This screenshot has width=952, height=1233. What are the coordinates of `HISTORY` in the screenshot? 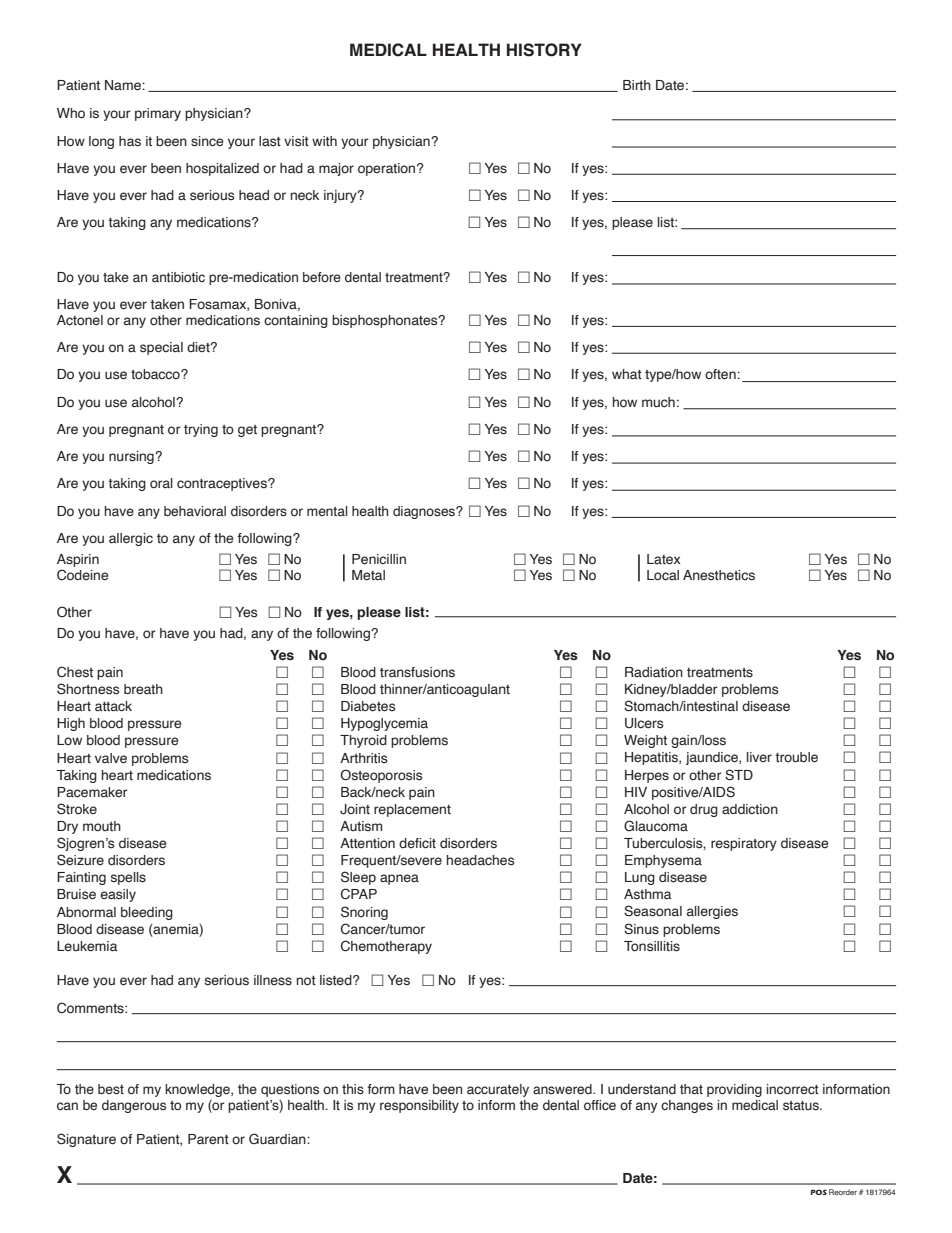 It's located at (544, 50).
